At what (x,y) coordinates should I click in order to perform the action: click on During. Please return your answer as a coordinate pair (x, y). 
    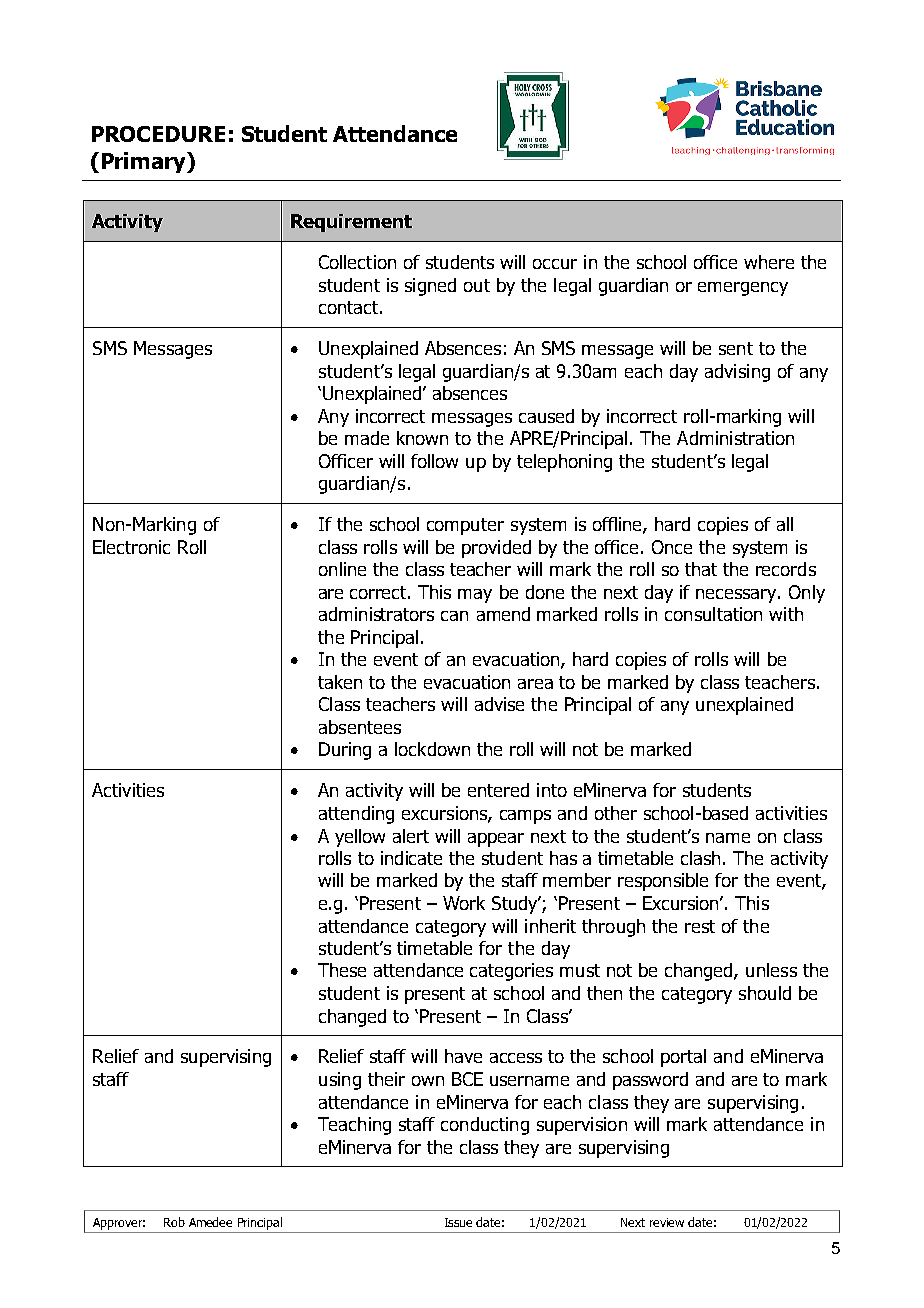
    Looking at the image, I should click on (345, 751).
